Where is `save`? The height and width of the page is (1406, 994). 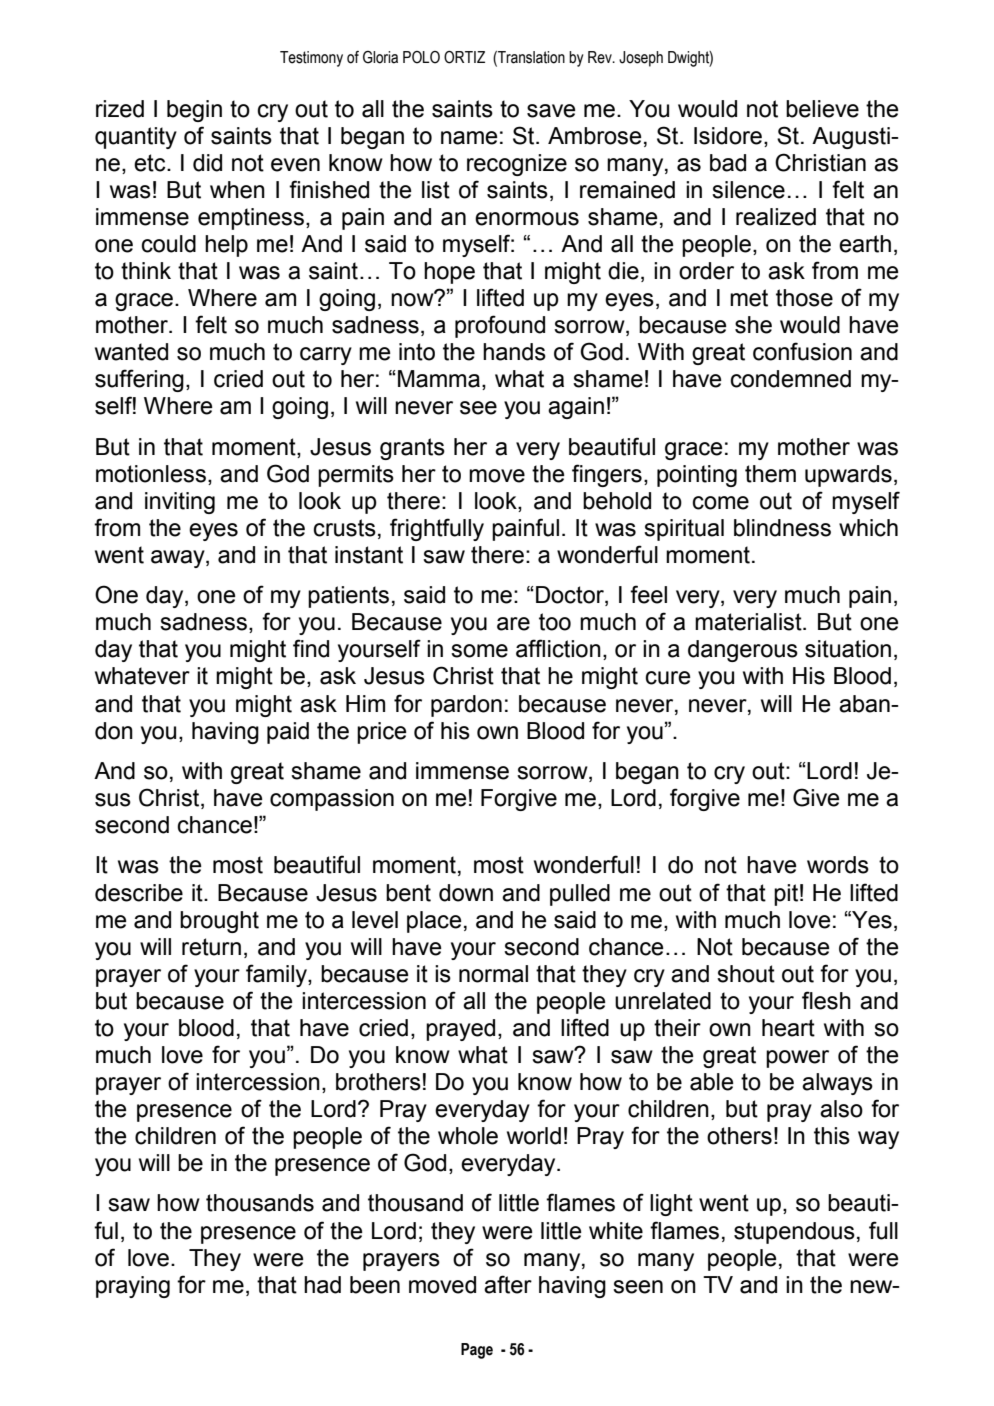 save is located at coordinates (551, 111).
